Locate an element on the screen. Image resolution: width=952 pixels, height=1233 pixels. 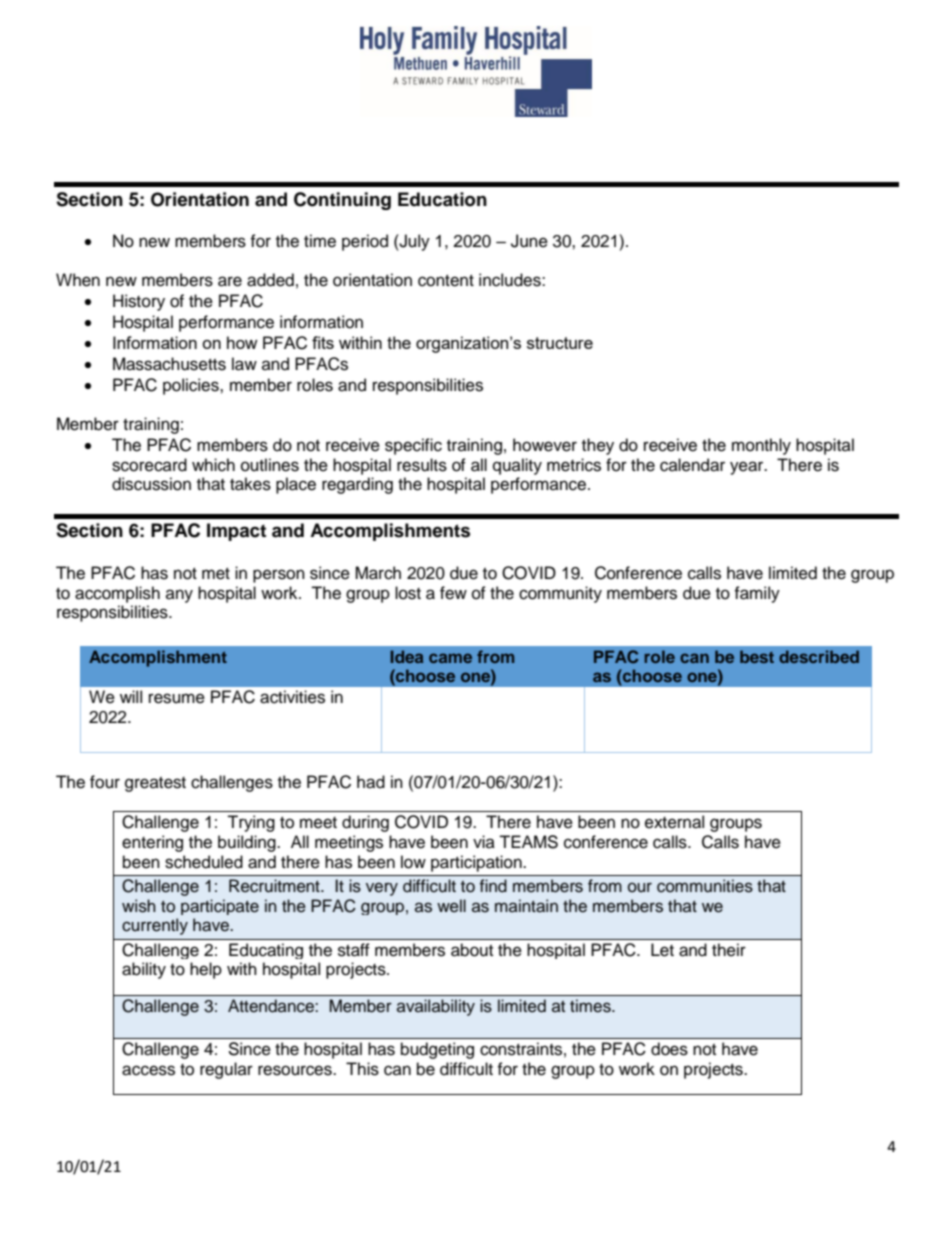
Education is located at coordinates (442, 199).
